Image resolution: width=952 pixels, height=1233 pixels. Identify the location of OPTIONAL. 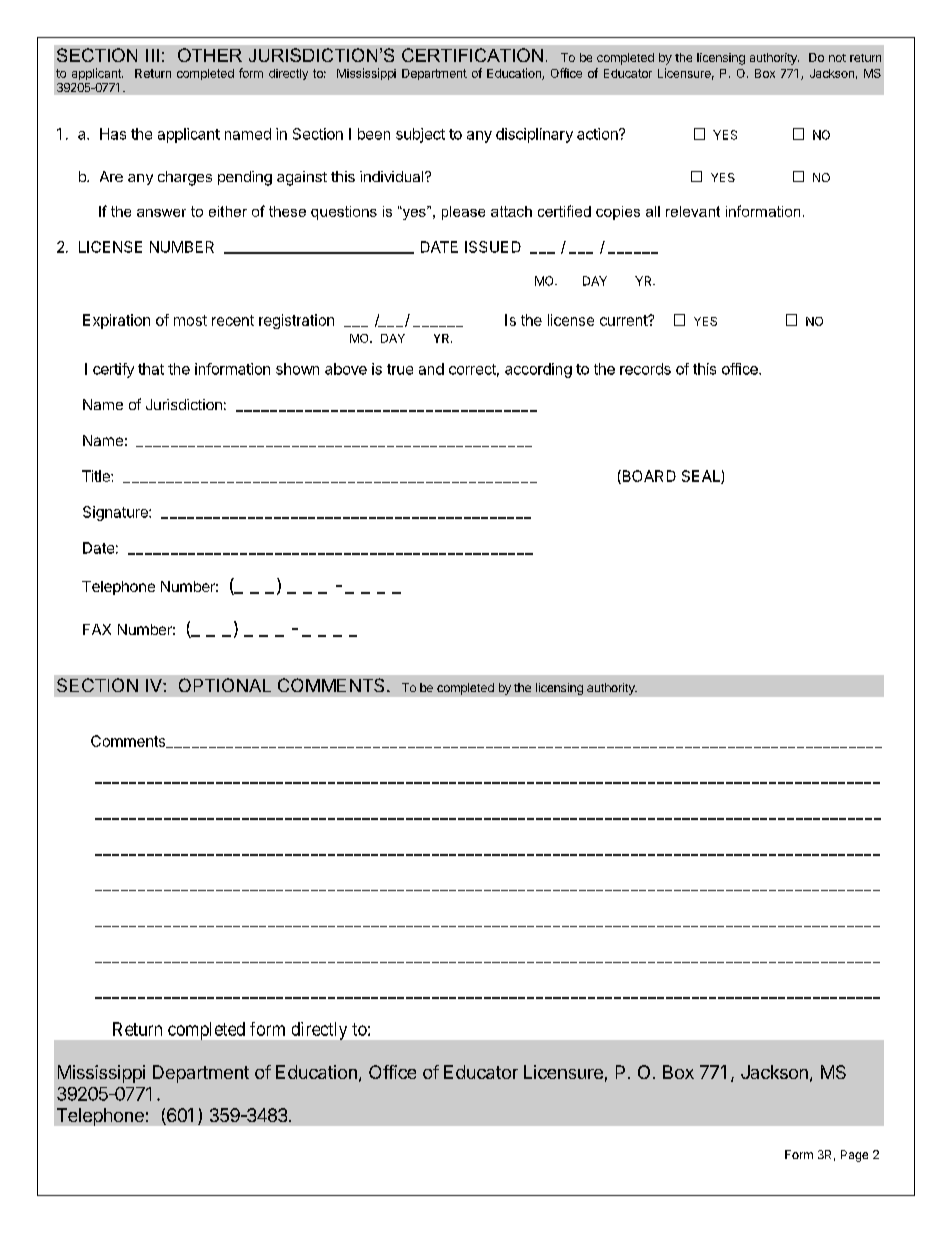
(225, 685).
